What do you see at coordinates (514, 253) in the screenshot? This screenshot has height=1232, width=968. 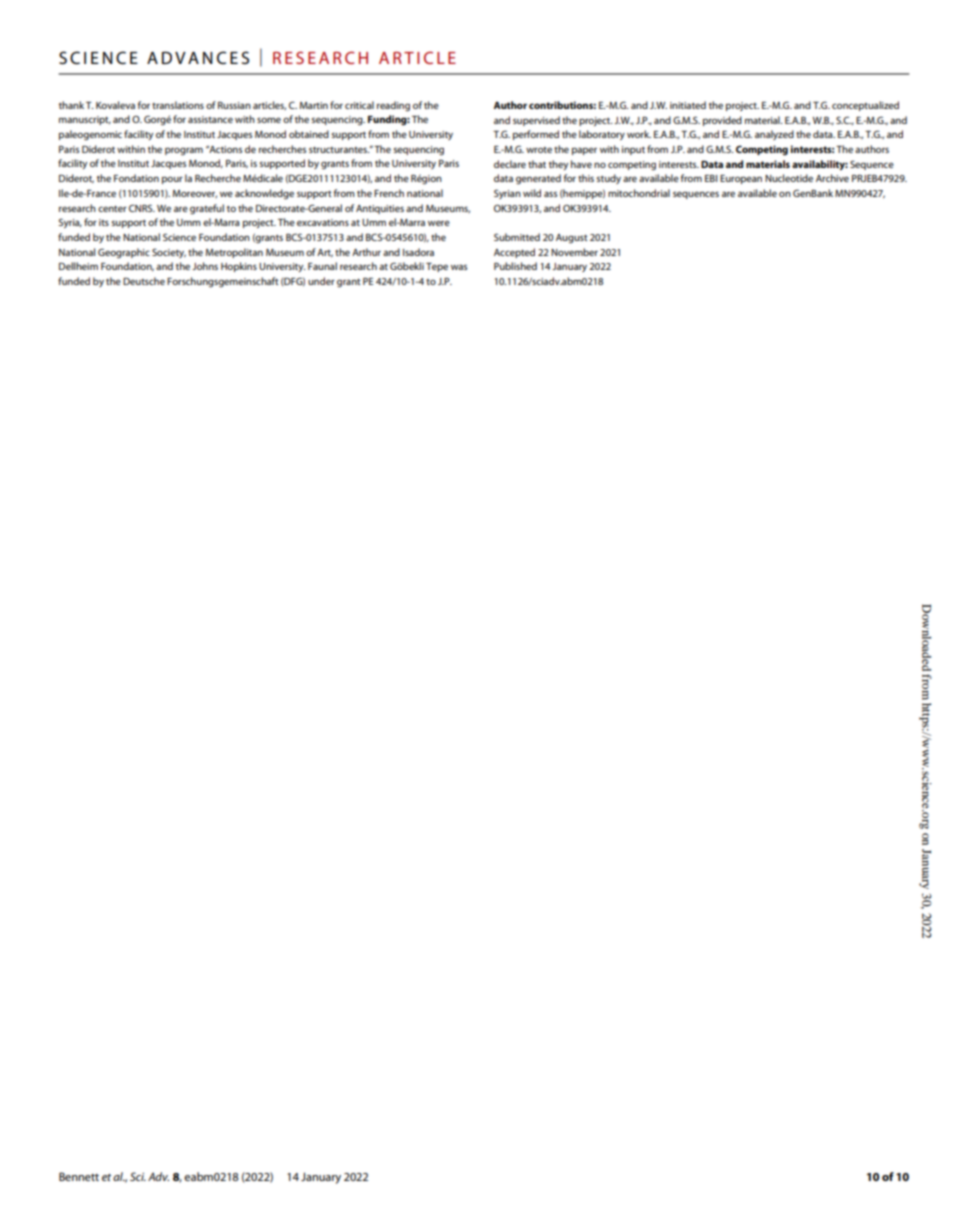 I see `Accepted` at bounding box center [514, 253].
